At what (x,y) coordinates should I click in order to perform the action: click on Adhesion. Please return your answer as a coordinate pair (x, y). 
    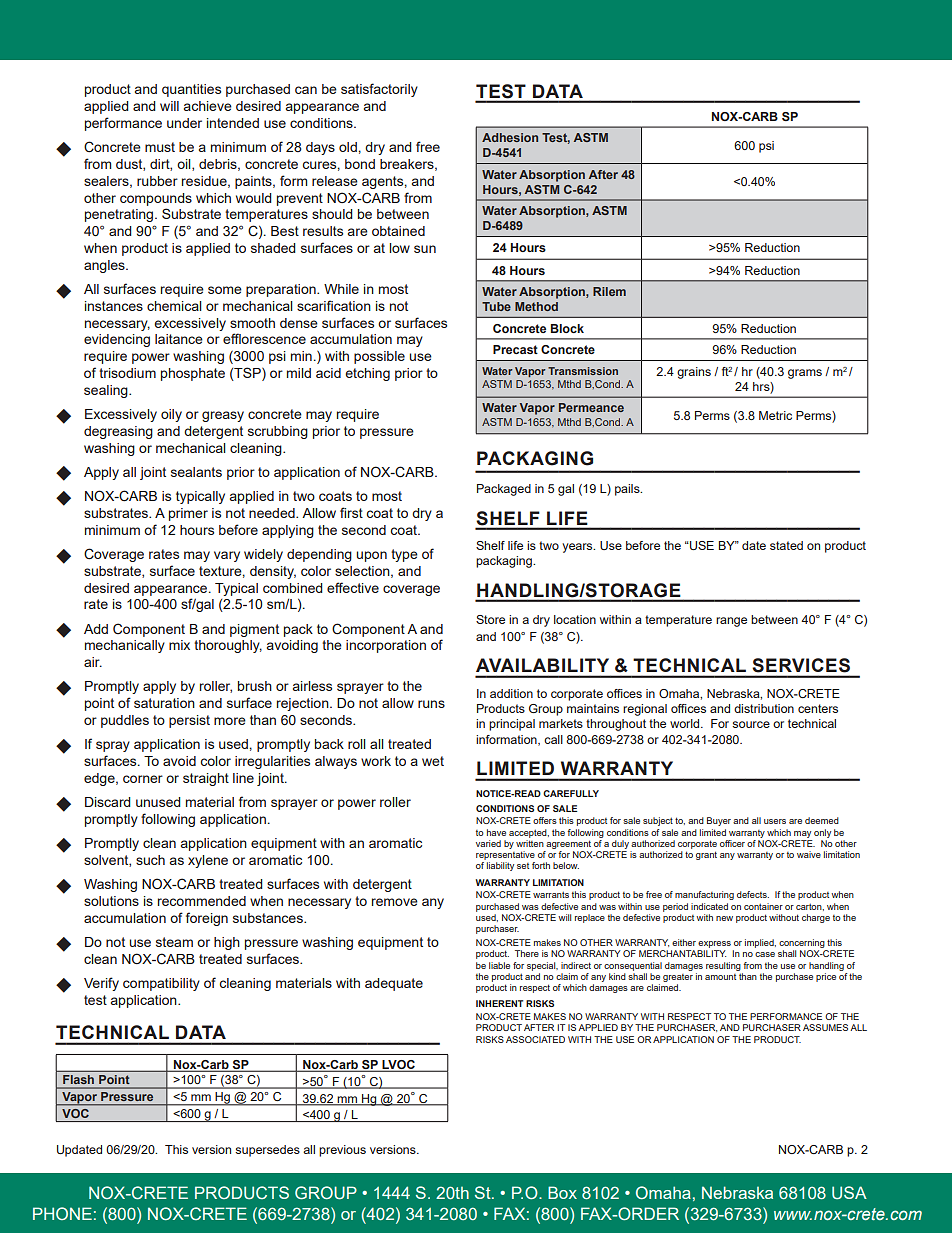
    Looking at the image, I should click on (510, 137).
